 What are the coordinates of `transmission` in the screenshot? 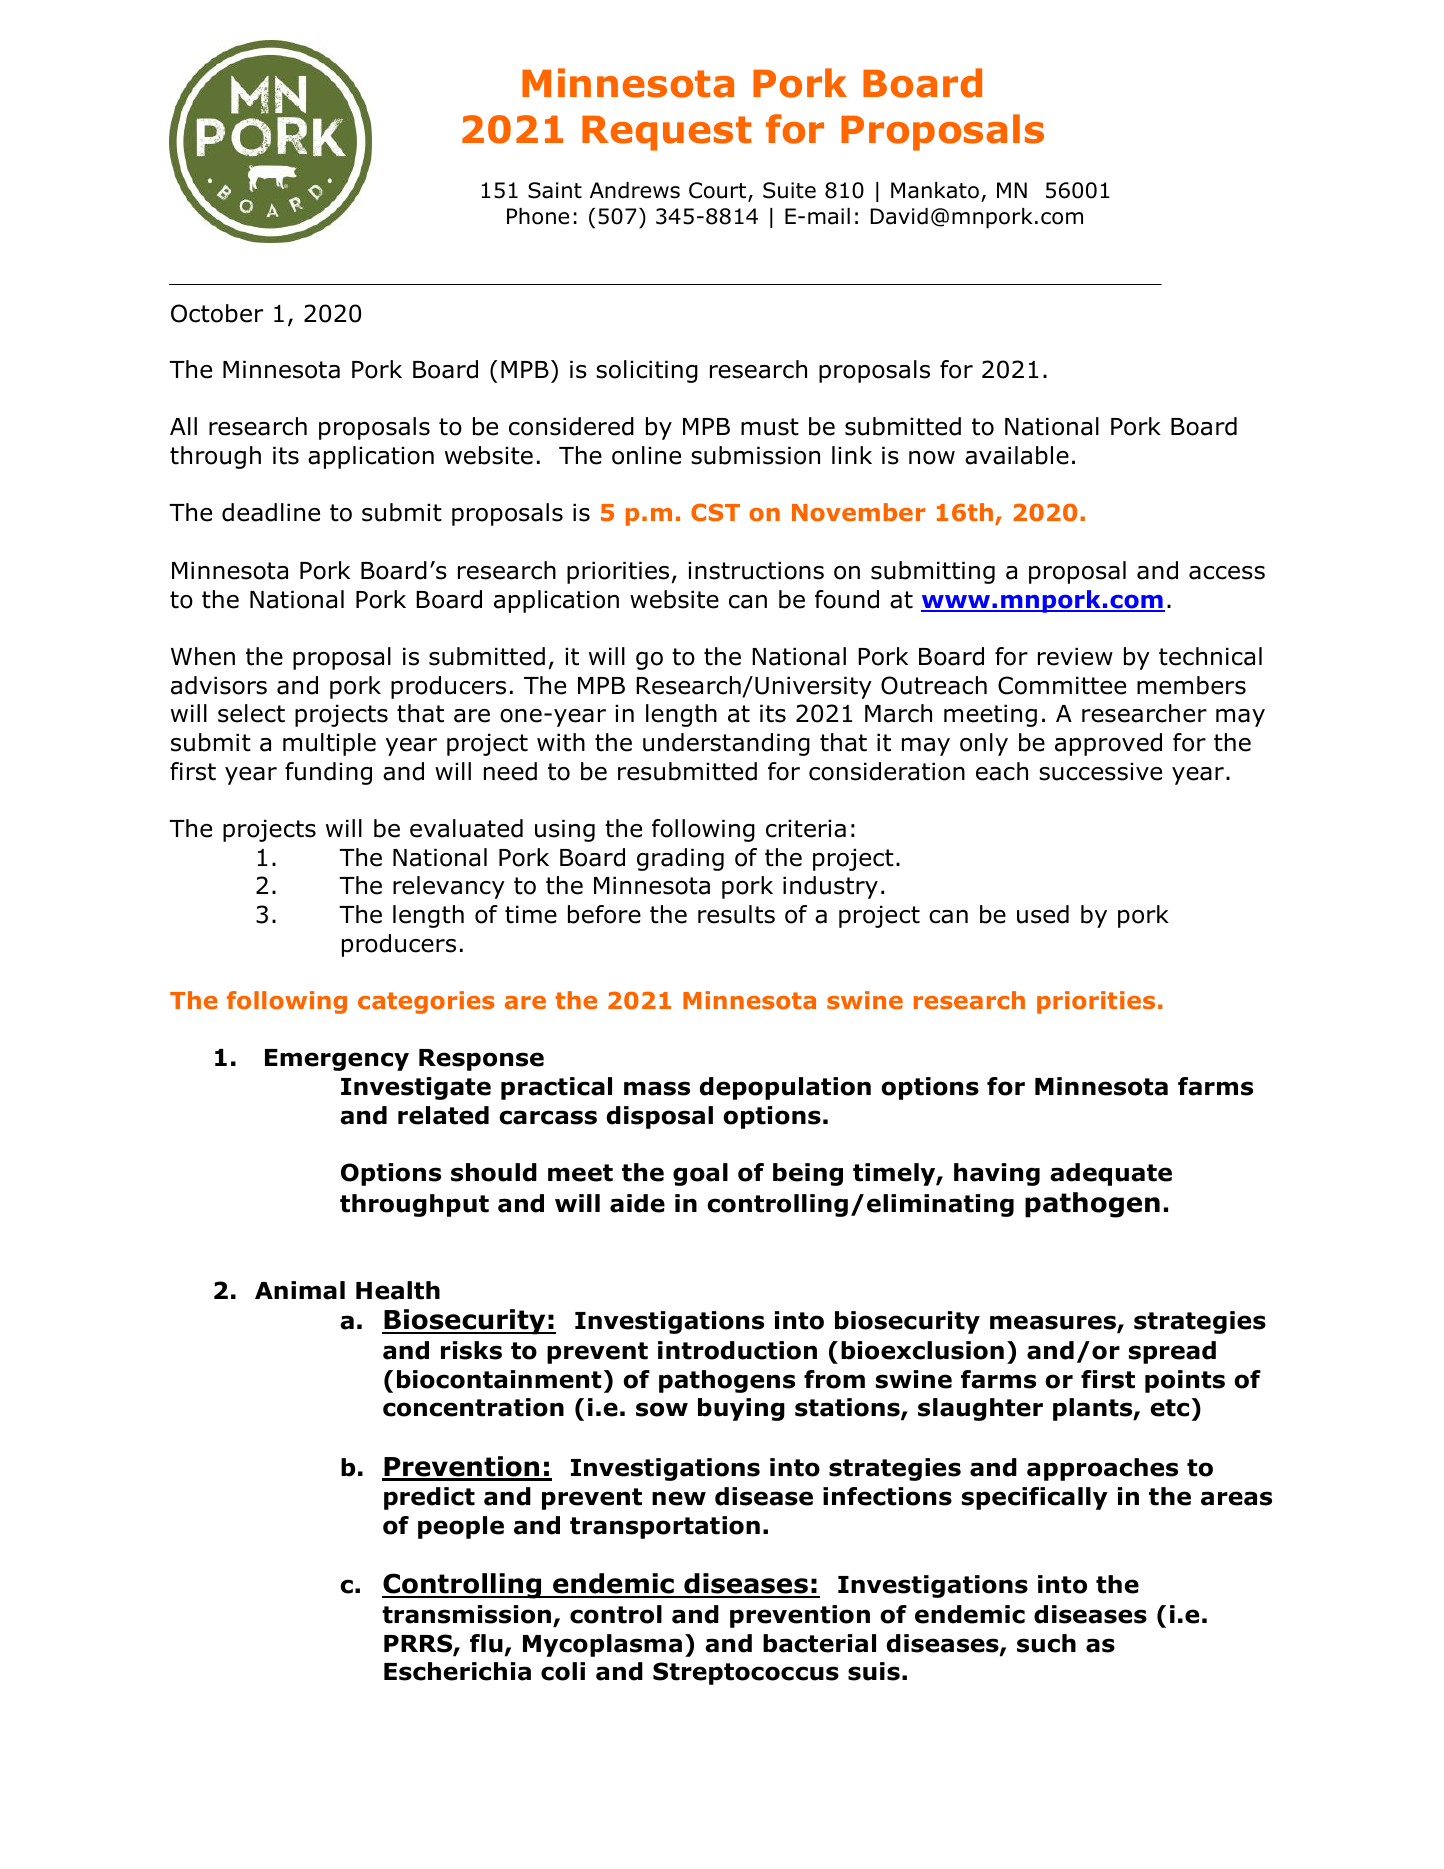 It's located at (466, 1614).
